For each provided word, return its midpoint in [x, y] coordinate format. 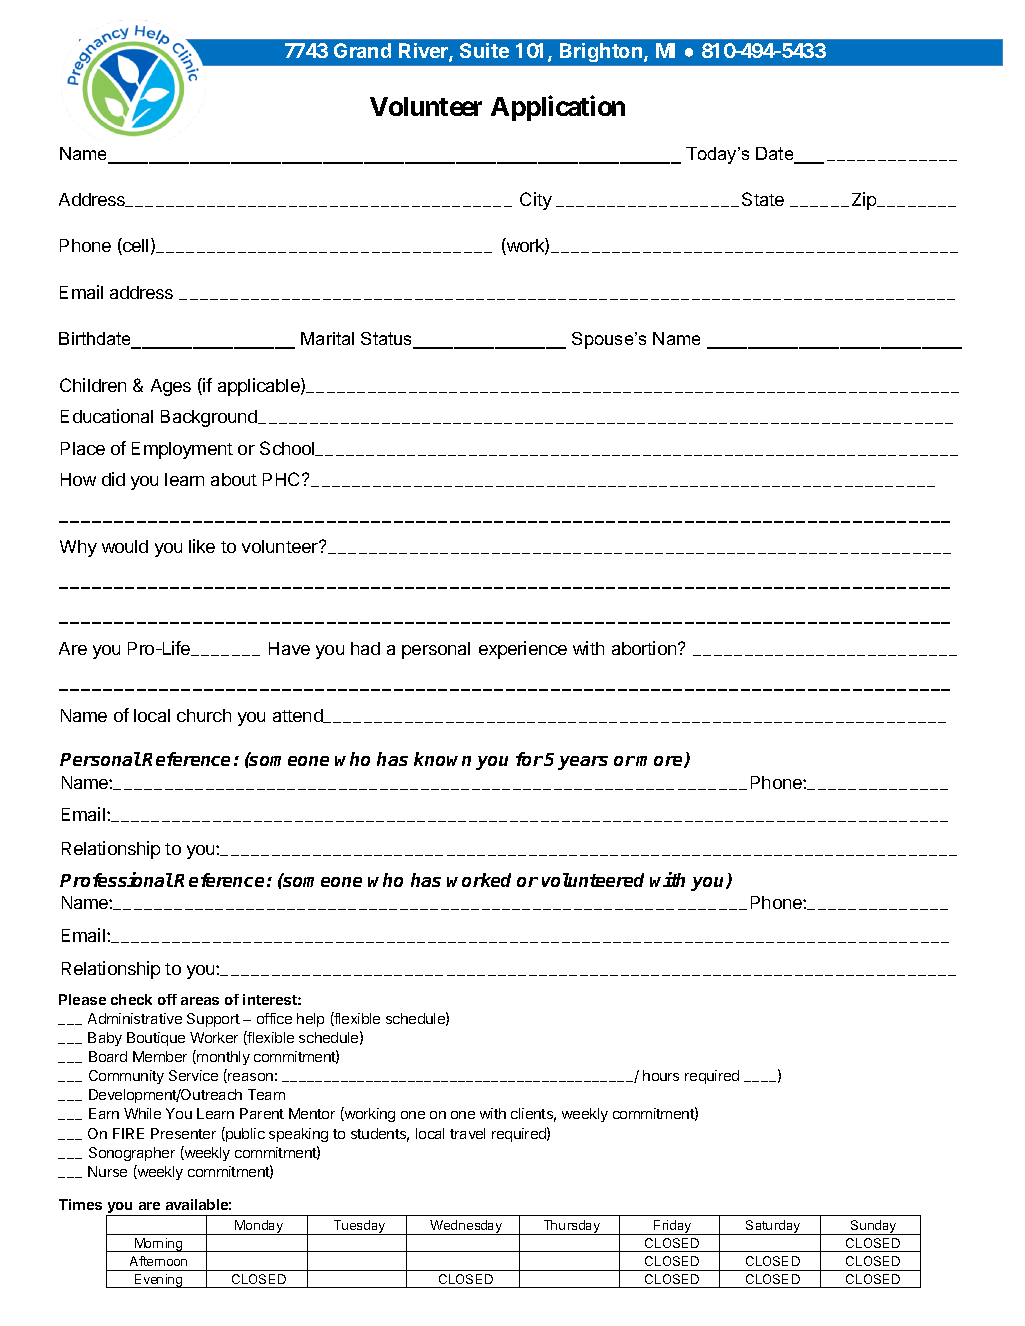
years [583, 763]
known [442, 759]
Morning [159, 1245]
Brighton [602, 52]
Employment [182, 450]
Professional [116, 879]
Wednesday [466, 1227]
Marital [327, 338]
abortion [645, 648]
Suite [484, 50]
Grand [362, 50]
